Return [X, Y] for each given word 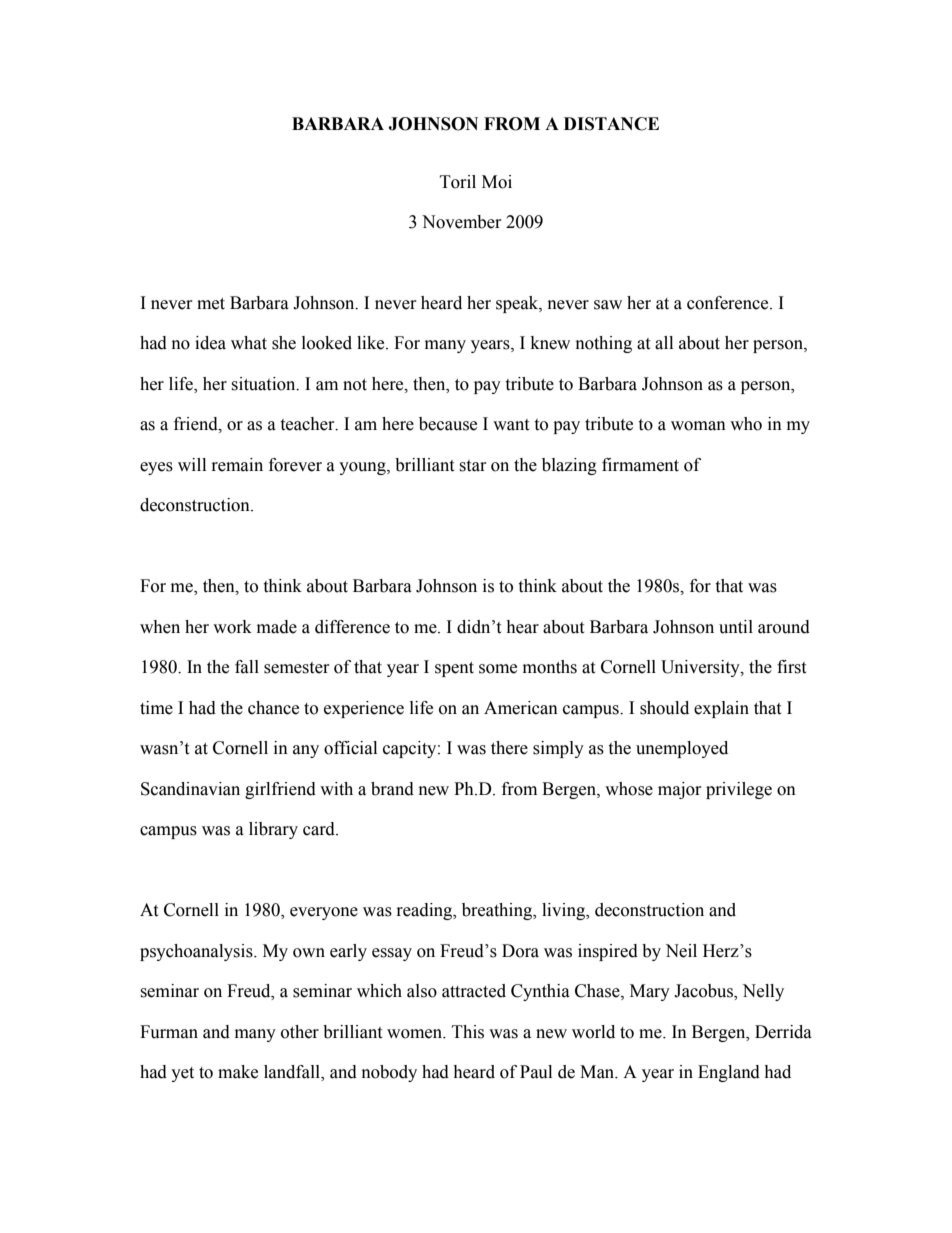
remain [237, 465]
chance [273, 708]
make [238, 1072]
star [473, 466]
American [521, 708]
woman [698, 426]
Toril [458, 182]
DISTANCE [611, 124]
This [468, 1032]
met [211, 304]
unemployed [682, 749]
